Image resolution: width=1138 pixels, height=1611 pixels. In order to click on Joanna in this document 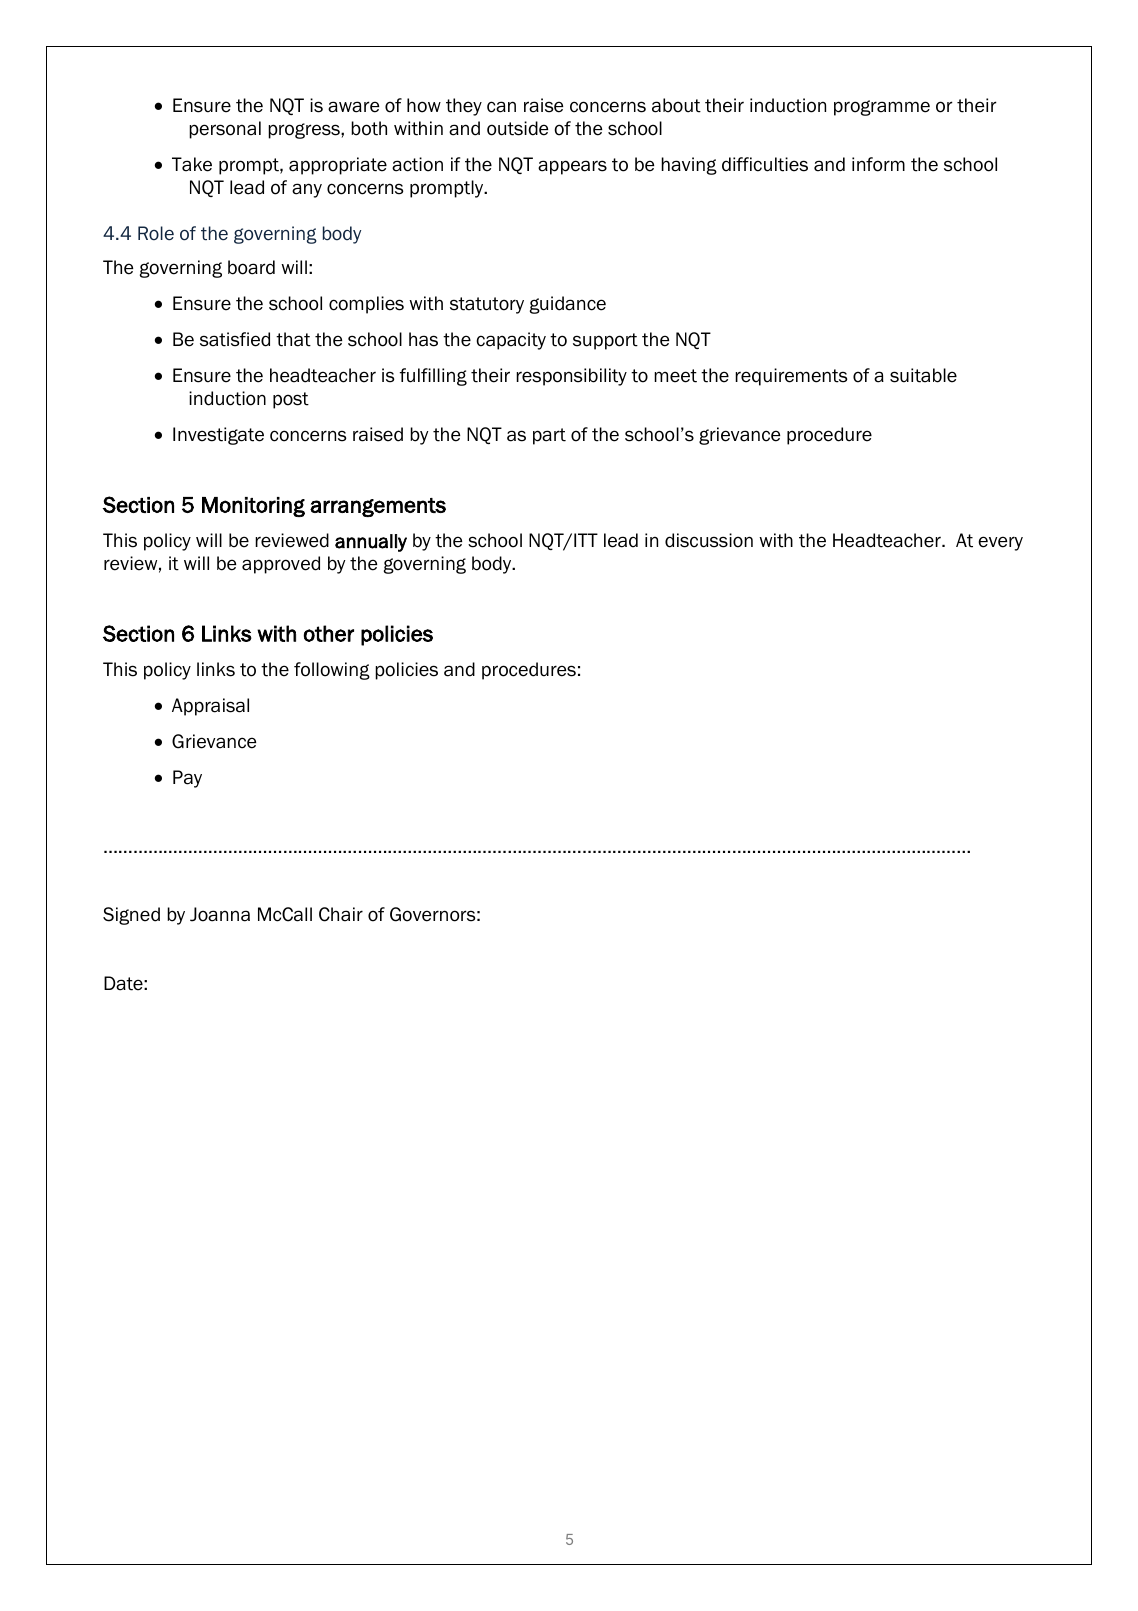, I will do `click(220, 914)`.
